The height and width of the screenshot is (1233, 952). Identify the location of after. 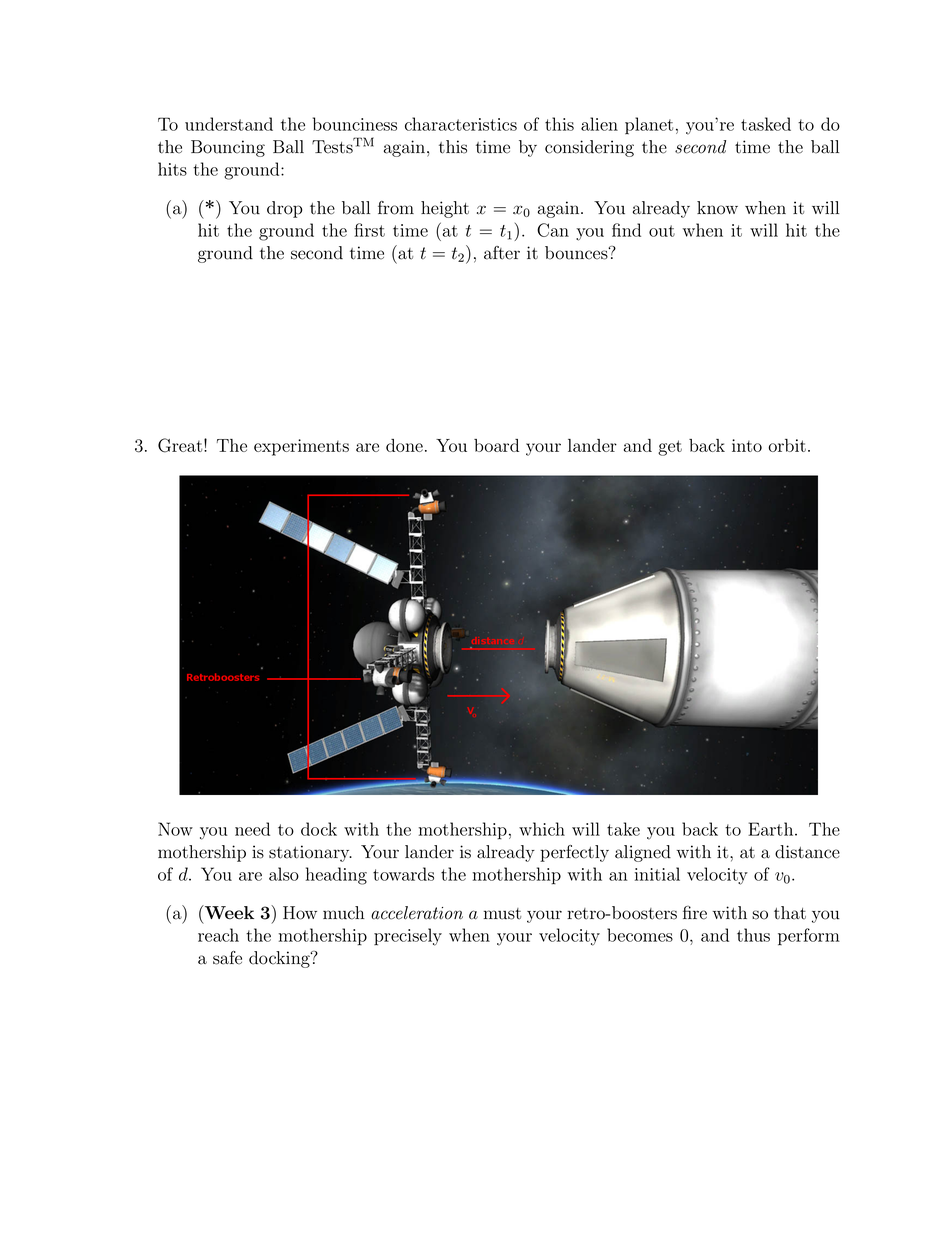
(502, 253).
